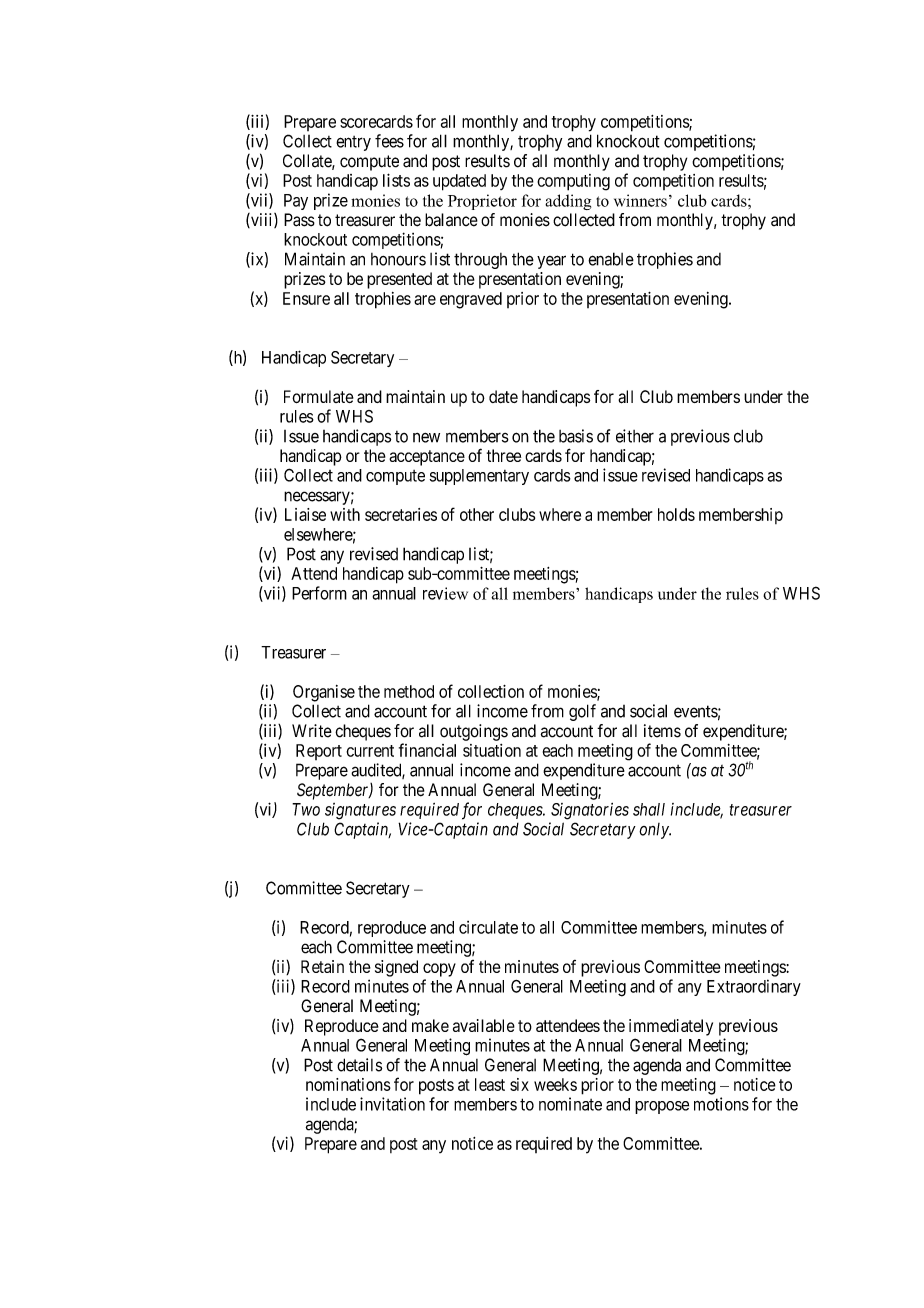 Image resolution: width=924 pixels, height=1308 pixels. Describe the element at coordinates (676, 514) in the page. I see `holds` at that location.
